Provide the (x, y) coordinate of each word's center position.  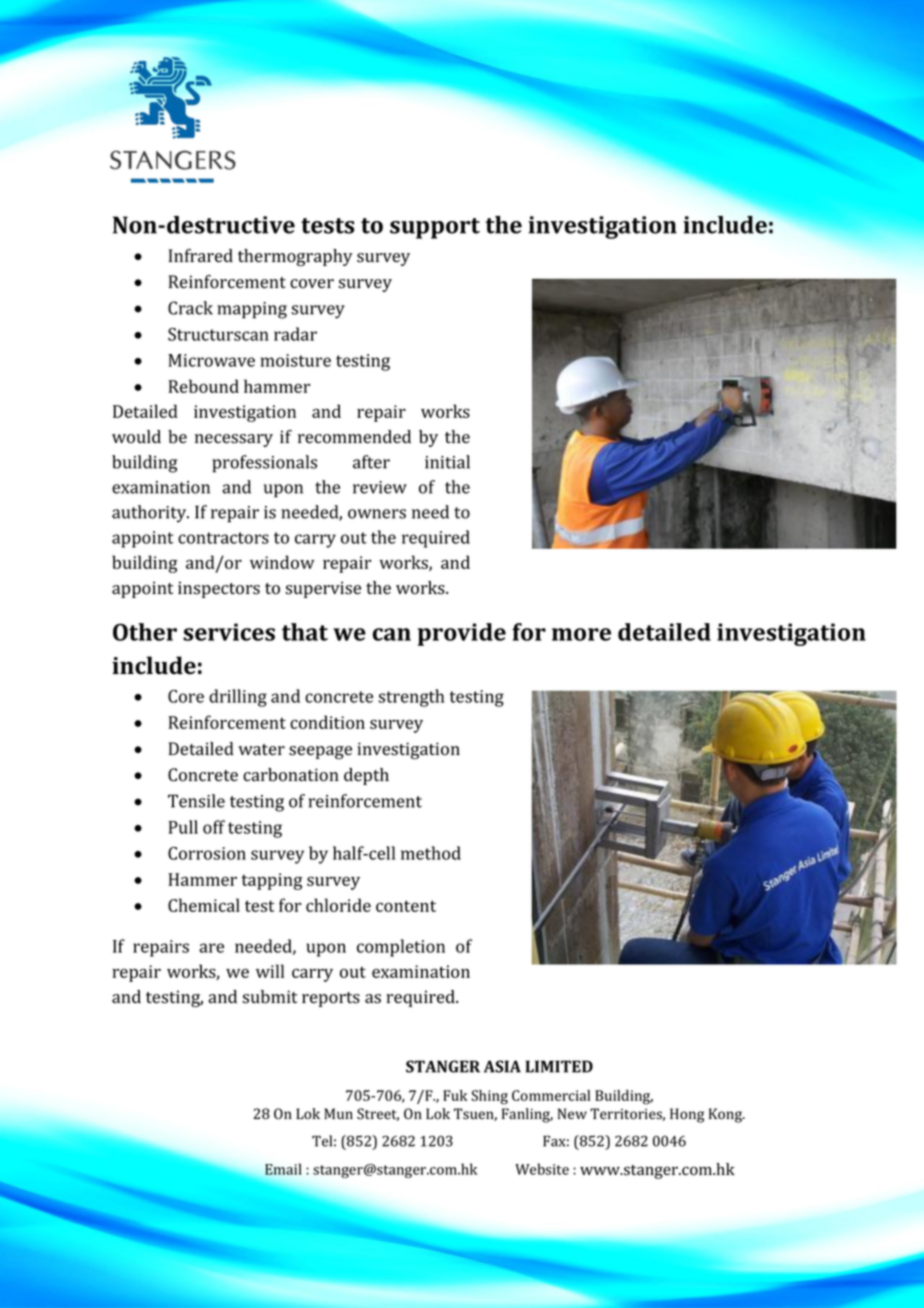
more (581, 634)
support (435, 228)
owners (377, 514)
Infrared (201, 256)
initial (447, 462)
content (406, 906)
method (431, 853)
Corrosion (207, 853)
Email (283, 1169)
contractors (223, 538)
